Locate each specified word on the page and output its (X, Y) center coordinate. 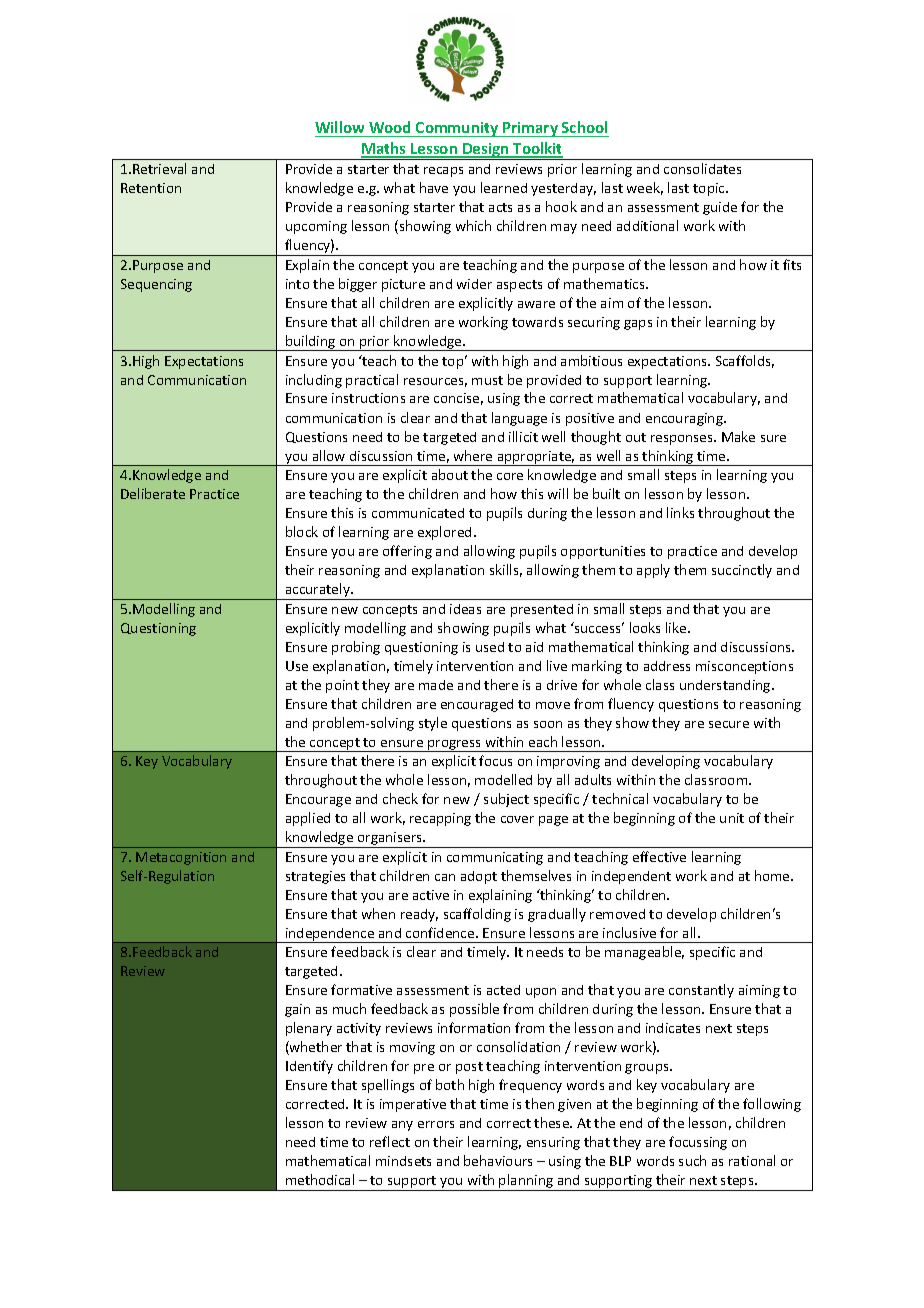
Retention (151, 188)
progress (455, 746)
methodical (320, 1179)
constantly (701, 991)
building (311, 343)
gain (297, 1010)
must (487, 380)
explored (444, 533)
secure (729, 724)
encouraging (685, 419)
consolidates (702, 168)
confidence (441, 932)
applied (308, 819)
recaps (443, 172)
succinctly (742, 571)
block (302, 531)
